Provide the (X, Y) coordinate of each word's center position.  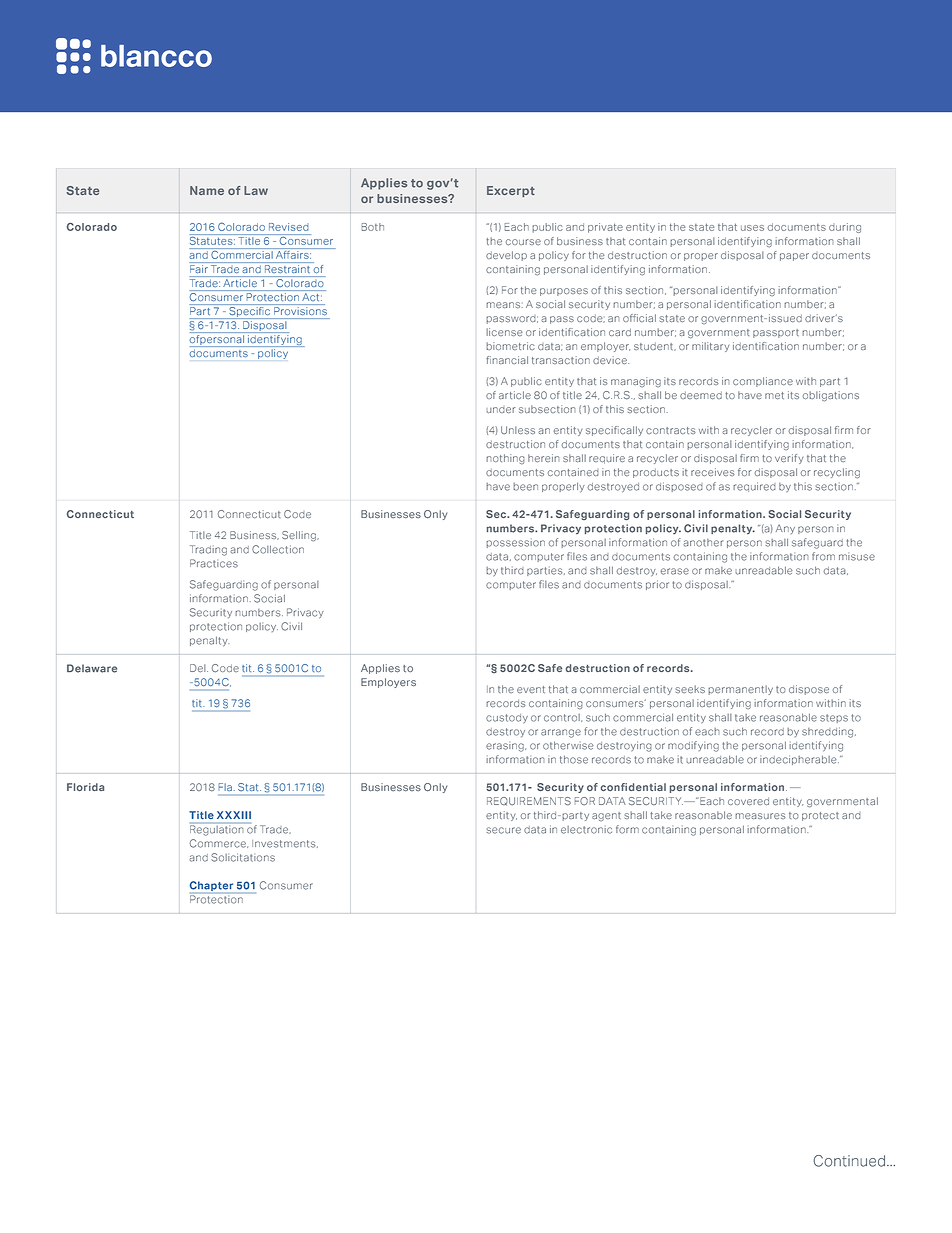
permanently (740, 690)
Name (207, 190)
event (531, 689)
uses (752, 228)
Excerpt (511, 191)
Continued (849, 1161)
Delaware (92, 668)
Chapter (213, 887)
